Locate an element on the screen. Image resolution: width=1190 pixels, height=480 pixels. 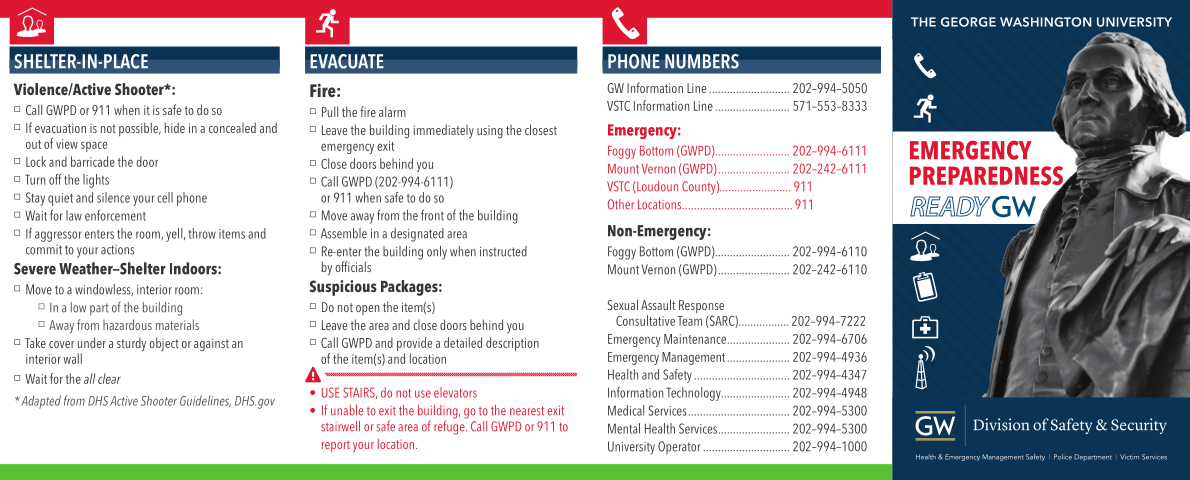
stairwell is located at coordinates (340, 426).
